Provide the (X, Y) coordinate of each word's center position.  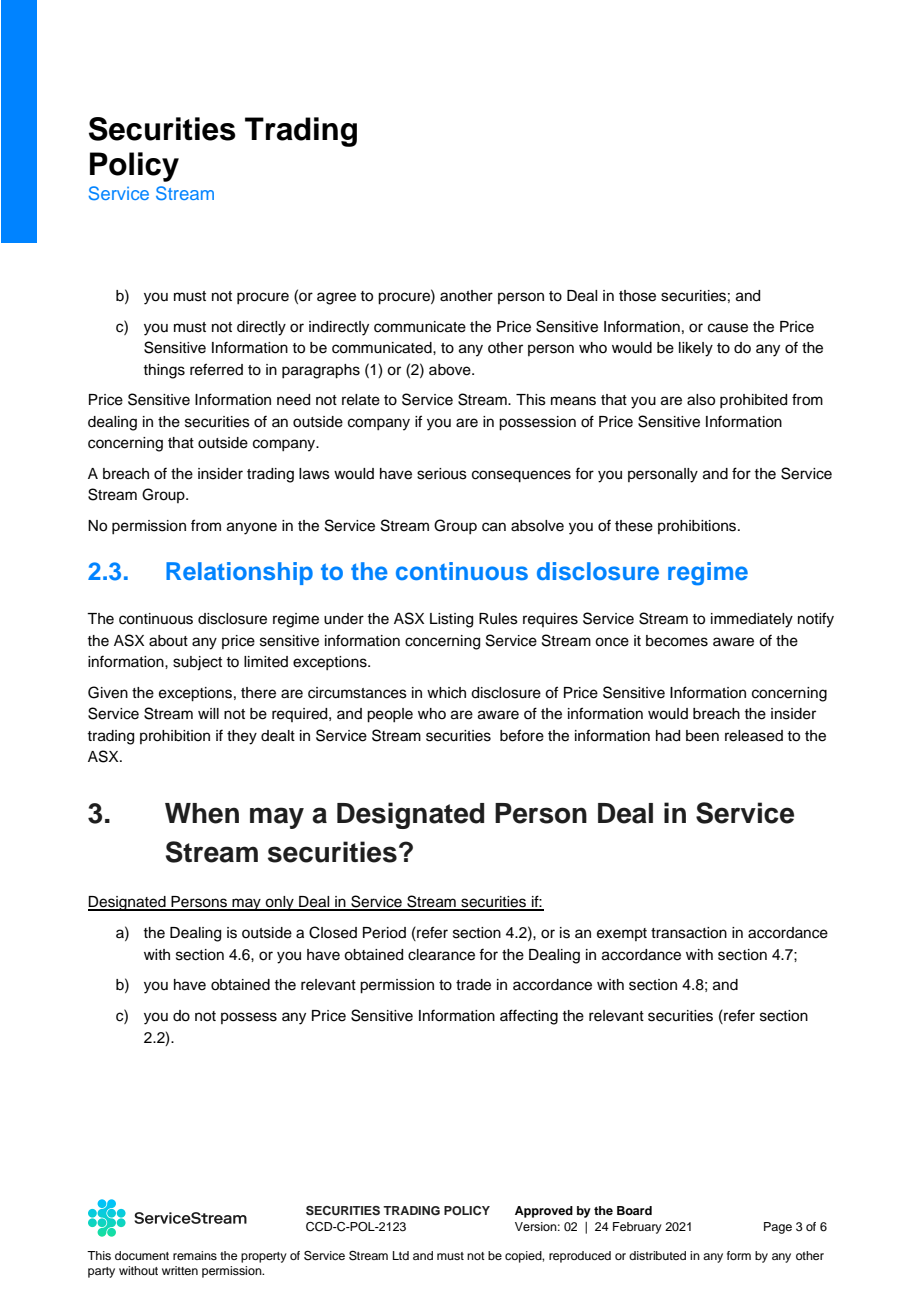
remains (195, 1255)
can (494, 527)
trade (473, 985)
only (280, 903)
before (522, 735)
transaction (689, 933)
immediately (752, 620)
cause (728, 328)
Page (778, 1228)
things (164, 371)
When (202, 813)
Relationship (239, 573)
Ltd (401, 1255)
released (754, 736)
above (451, 370)
